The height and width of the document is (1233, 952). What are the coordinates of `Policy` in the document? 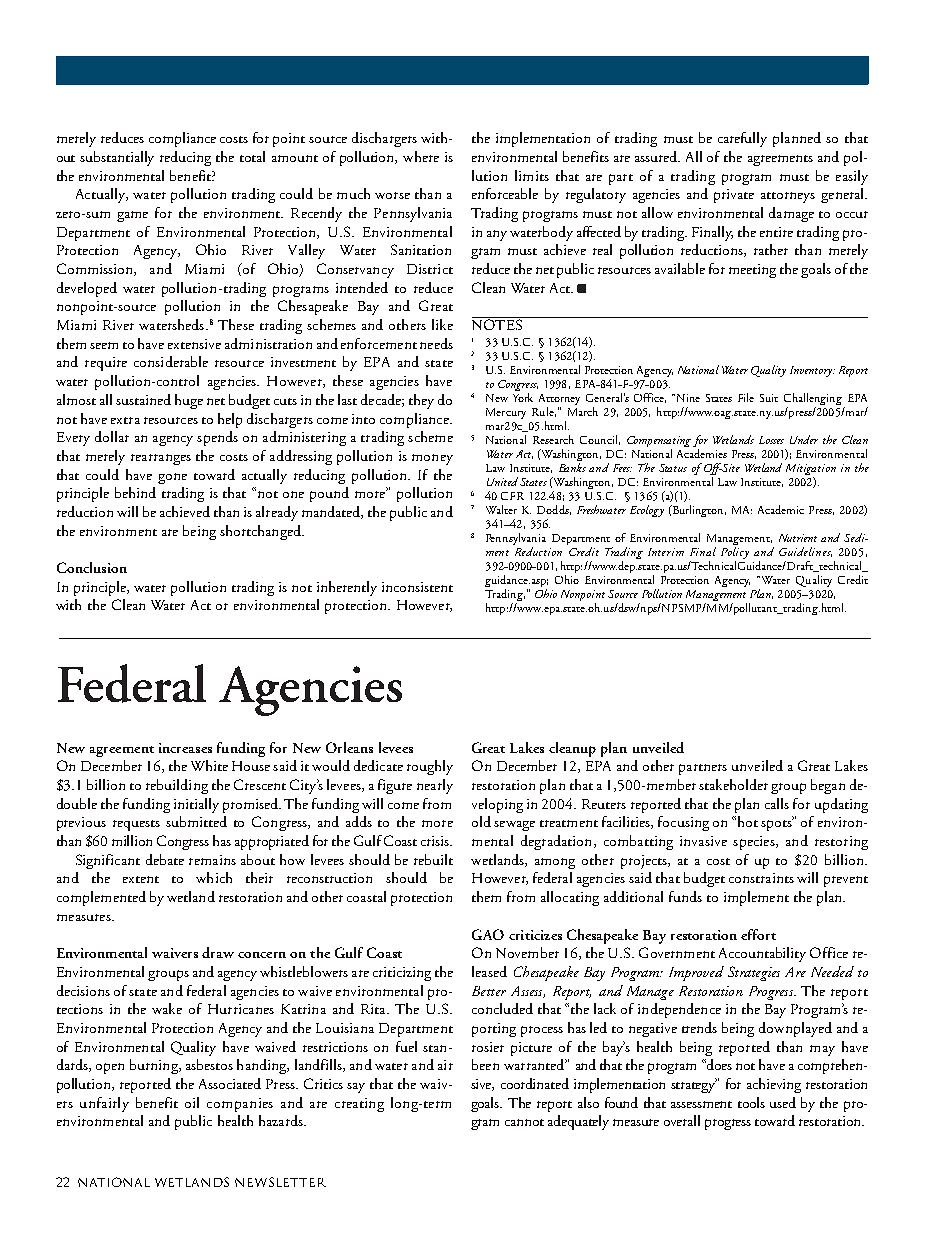 It's located at (735, 553).
